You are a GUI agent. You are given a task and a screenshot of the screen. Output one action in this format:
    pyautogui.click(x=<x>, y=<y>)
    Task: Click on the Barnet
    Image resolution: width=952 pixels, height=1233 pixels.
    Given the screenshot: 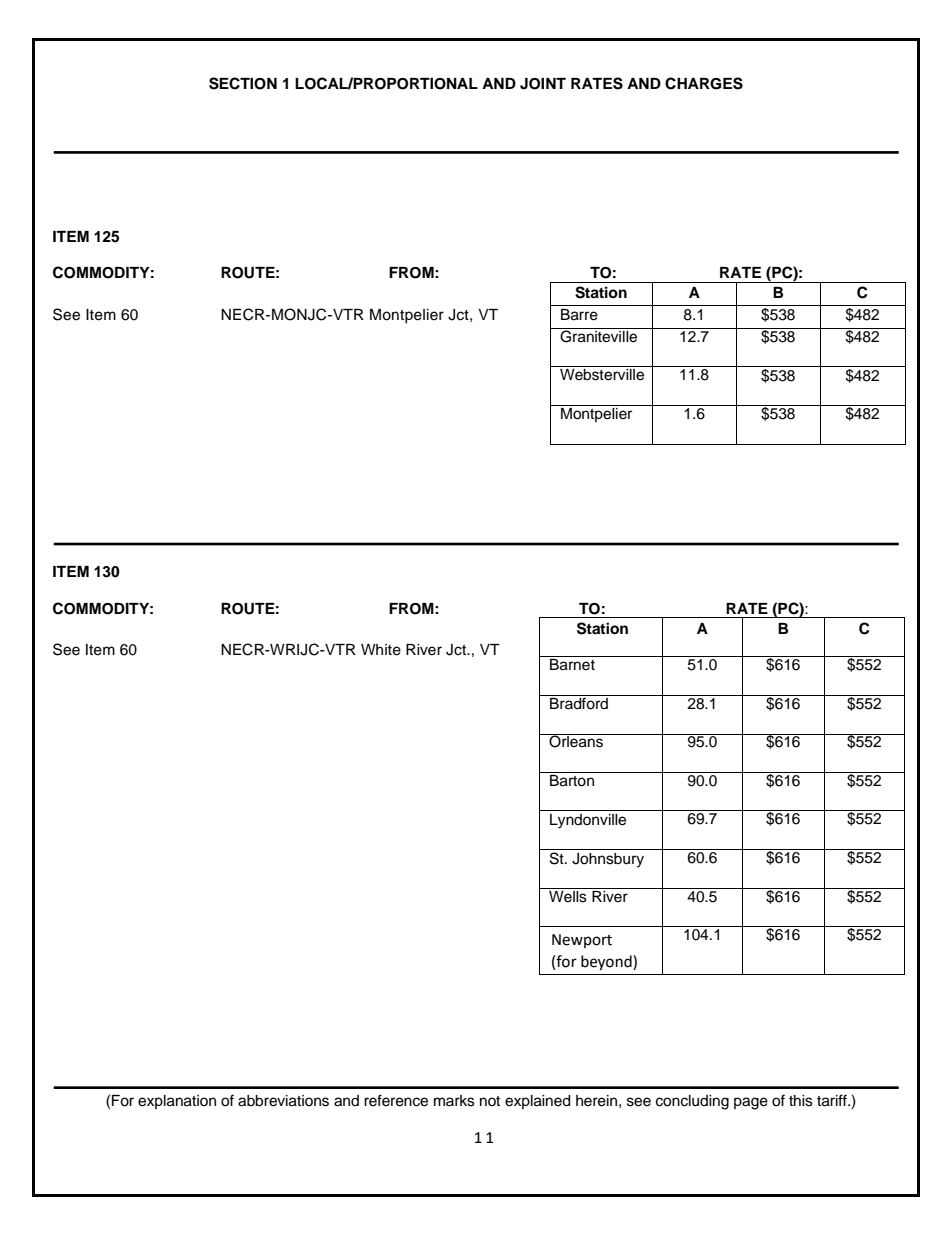 What is the action you would take?
    pyautogui.click(x=572, y=663)
